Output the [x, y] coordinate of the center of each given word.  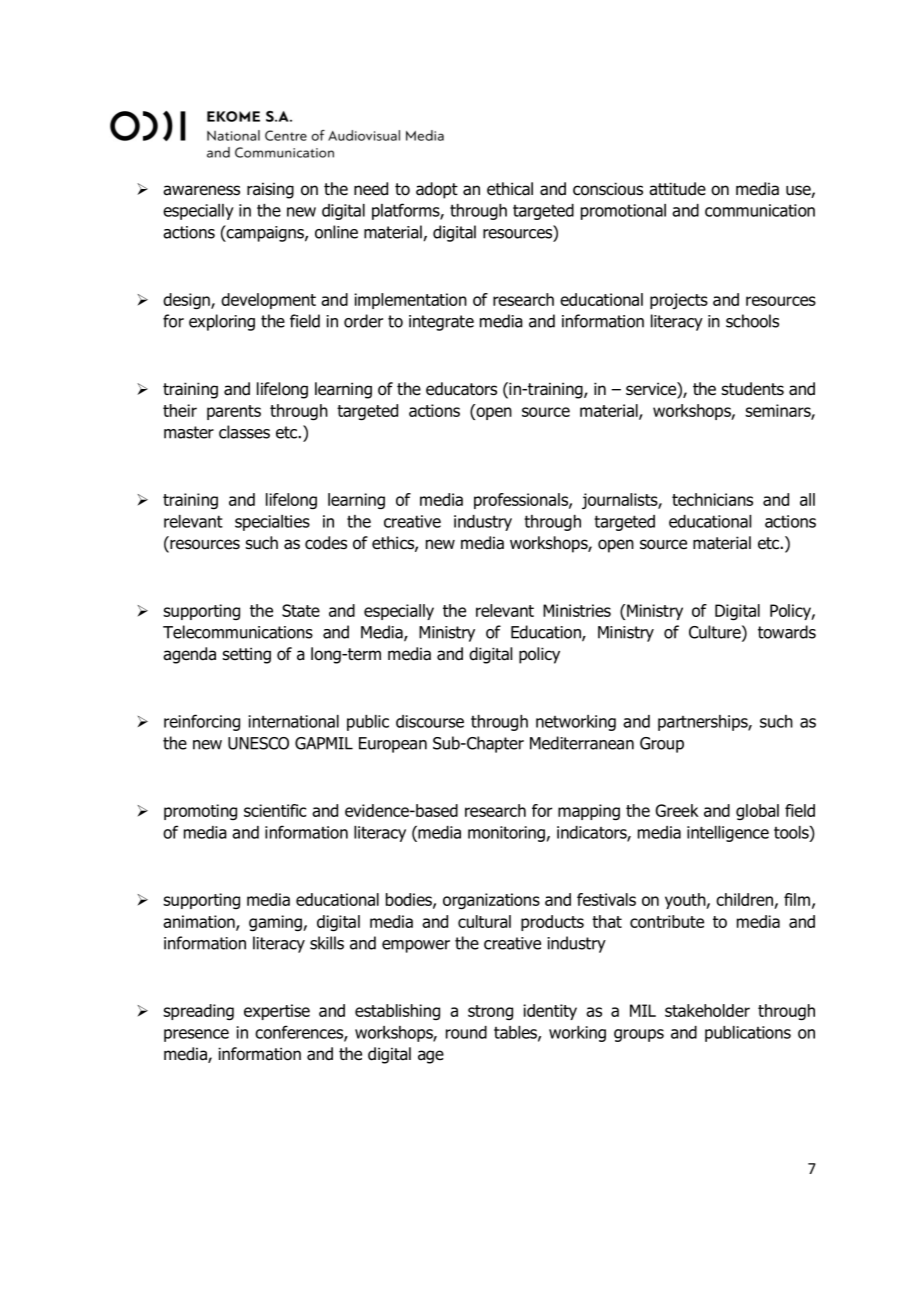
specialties [272, 523]
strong [490, 1012]
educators [461, 389]
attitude [677, 189]
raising [270, 190]
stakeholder [707, 1010]
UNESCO [258, 743]
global [757, 812]
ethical [510, 189]
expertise [277, 1012]
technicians [712, 499]
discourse [430, 721]
